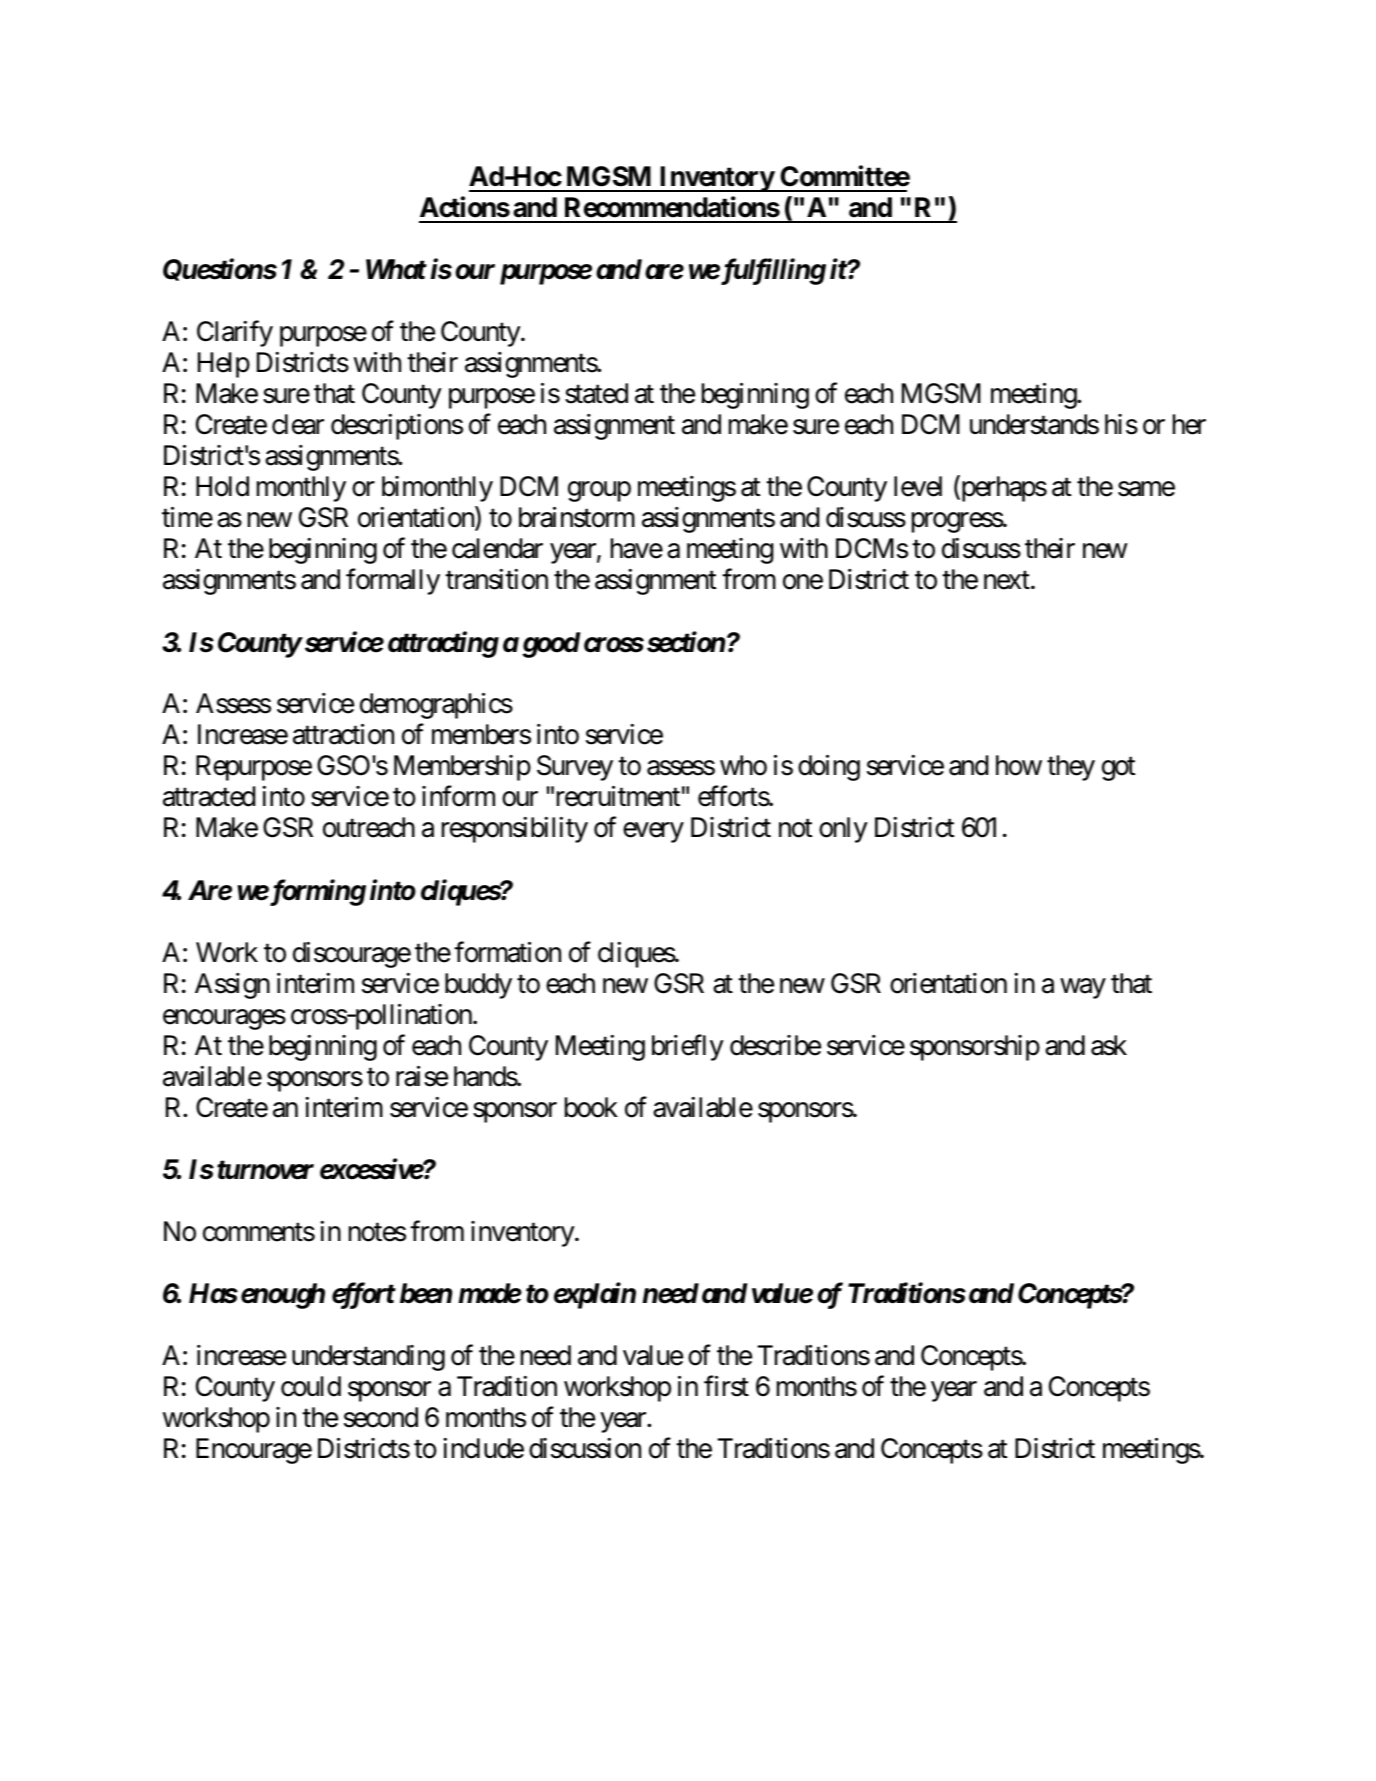  Describe the element at coordinates (596, 393) in the image. I see `stated` at that location.
